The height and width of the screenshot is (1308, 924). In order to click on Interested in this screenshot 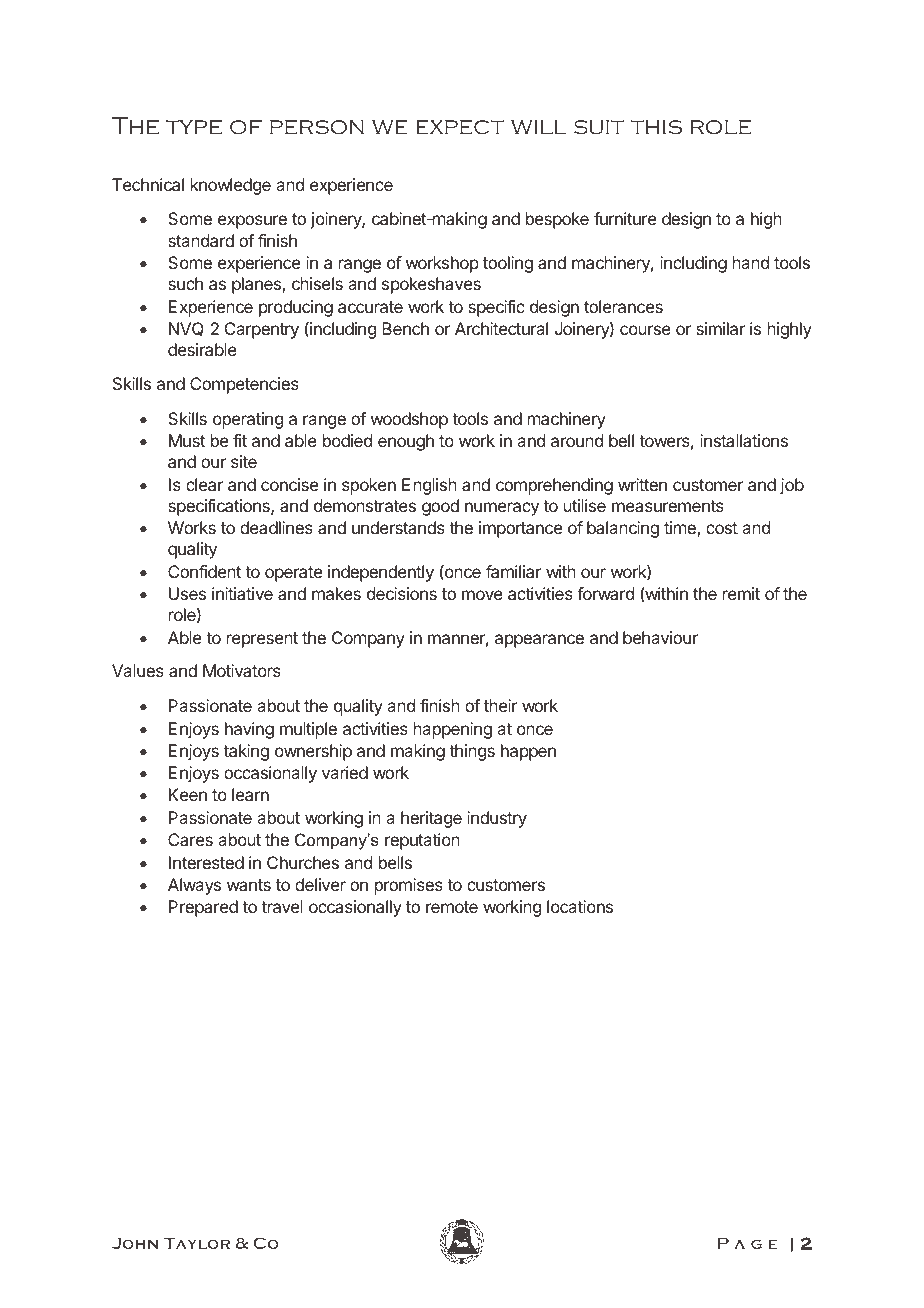, I will do `click(206, 862)`.
